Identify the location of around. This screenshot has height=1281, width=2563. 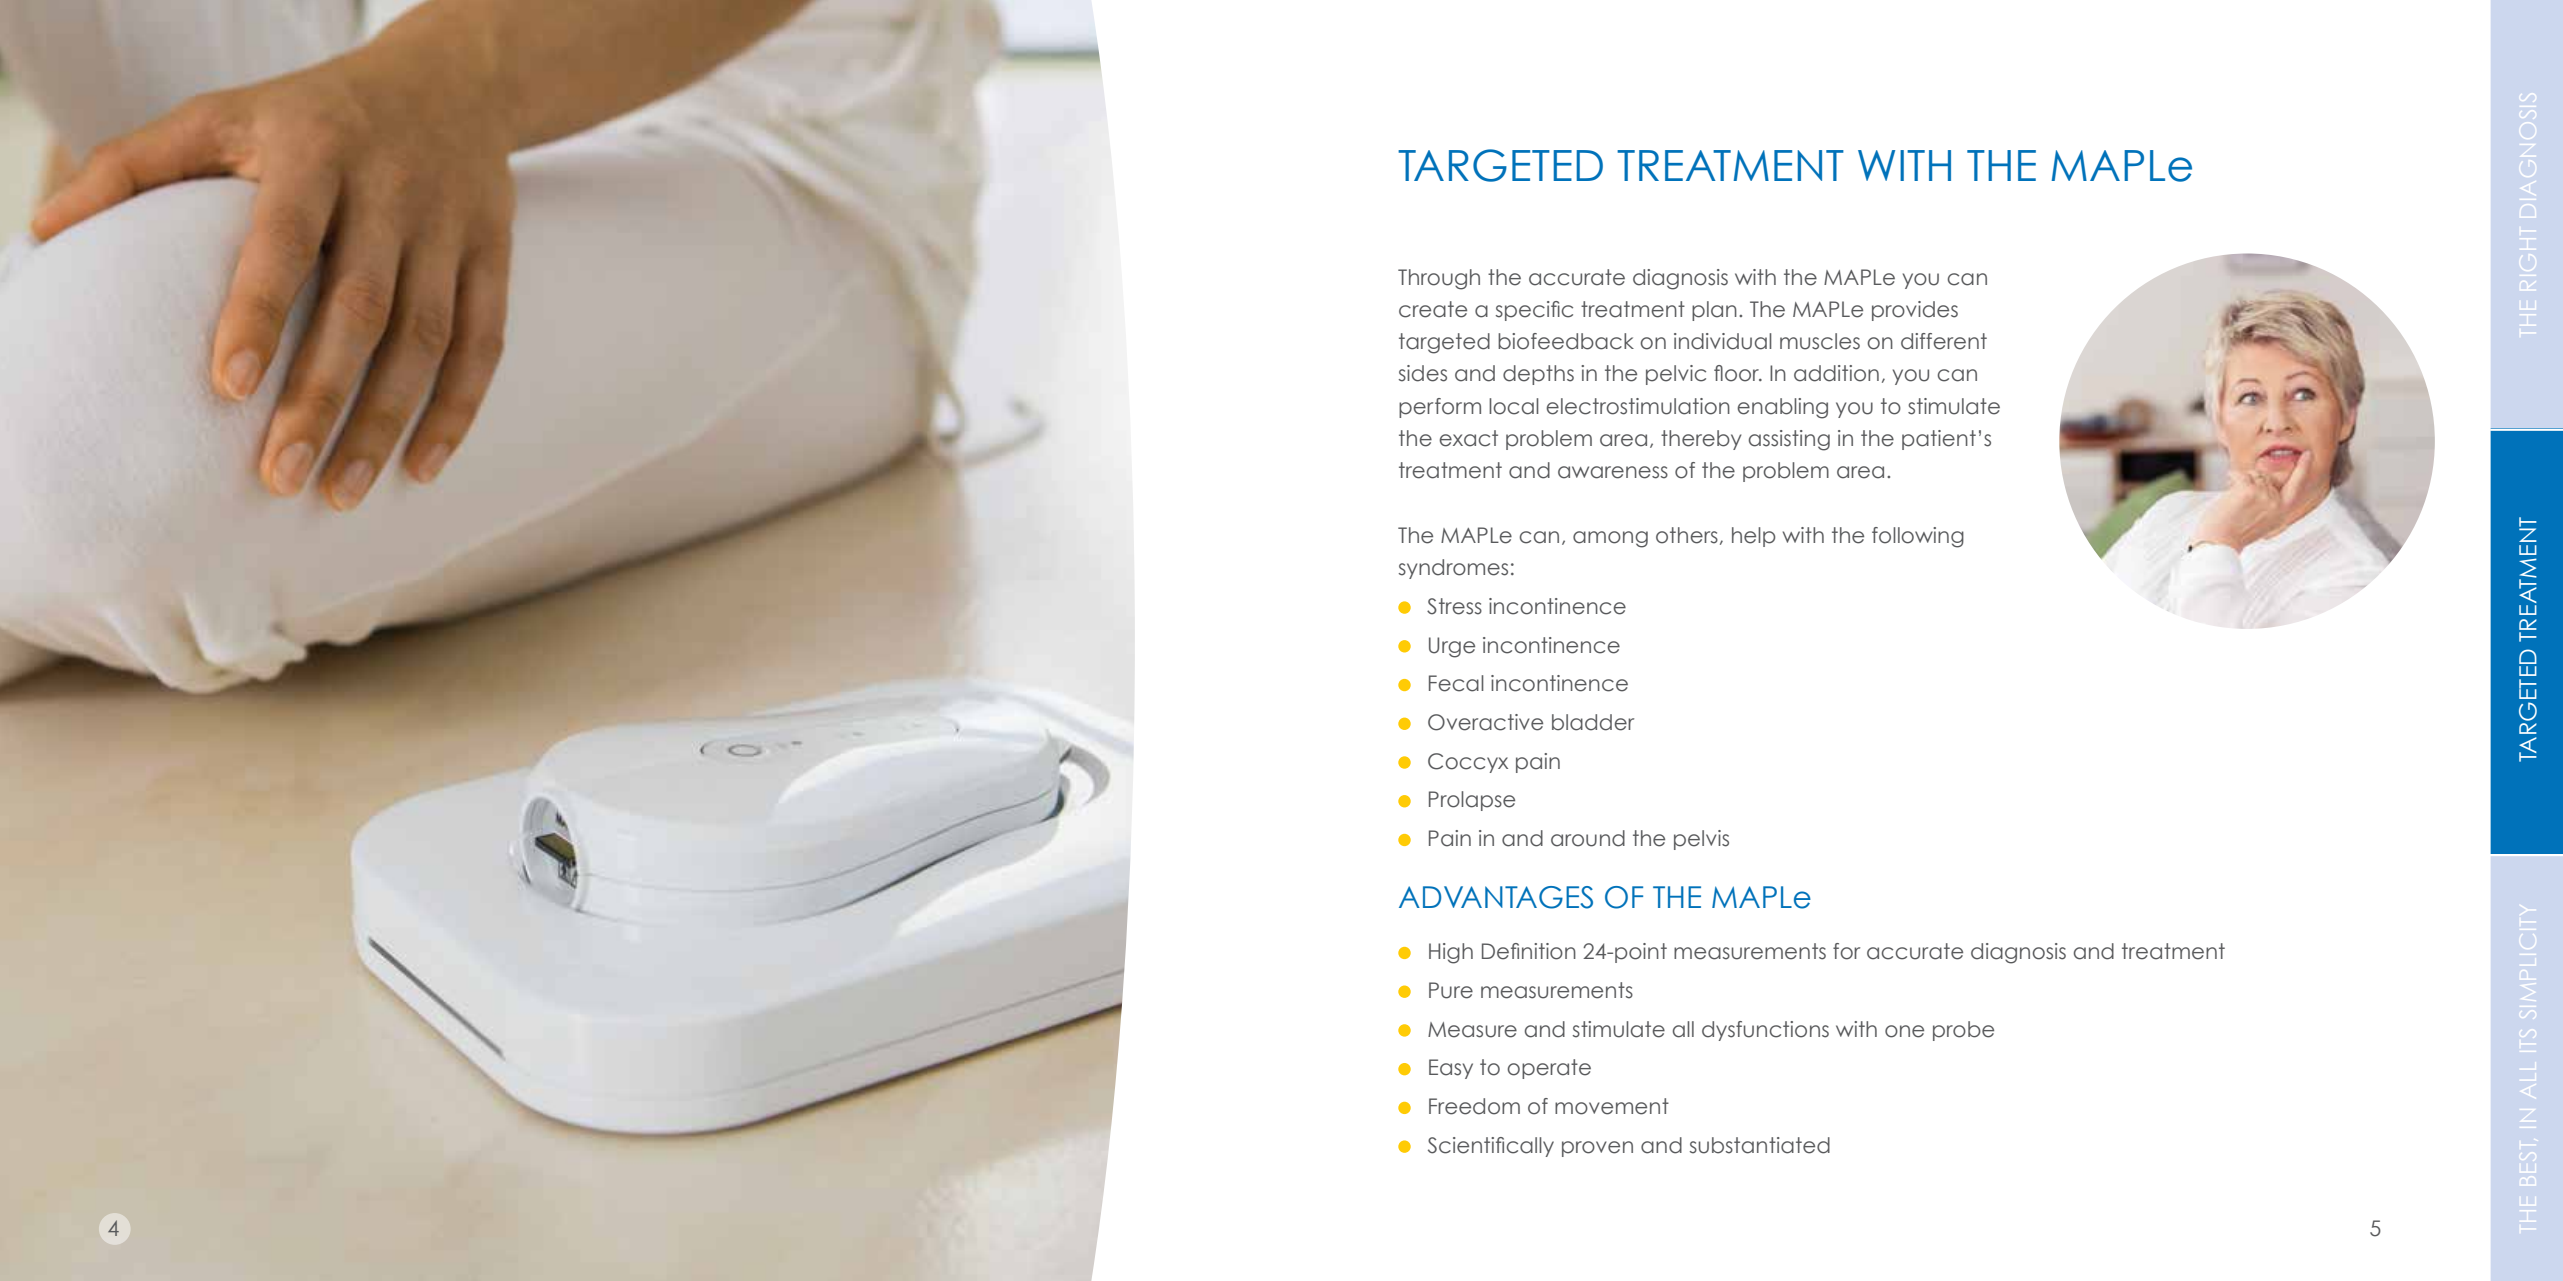
(1588, 838).
